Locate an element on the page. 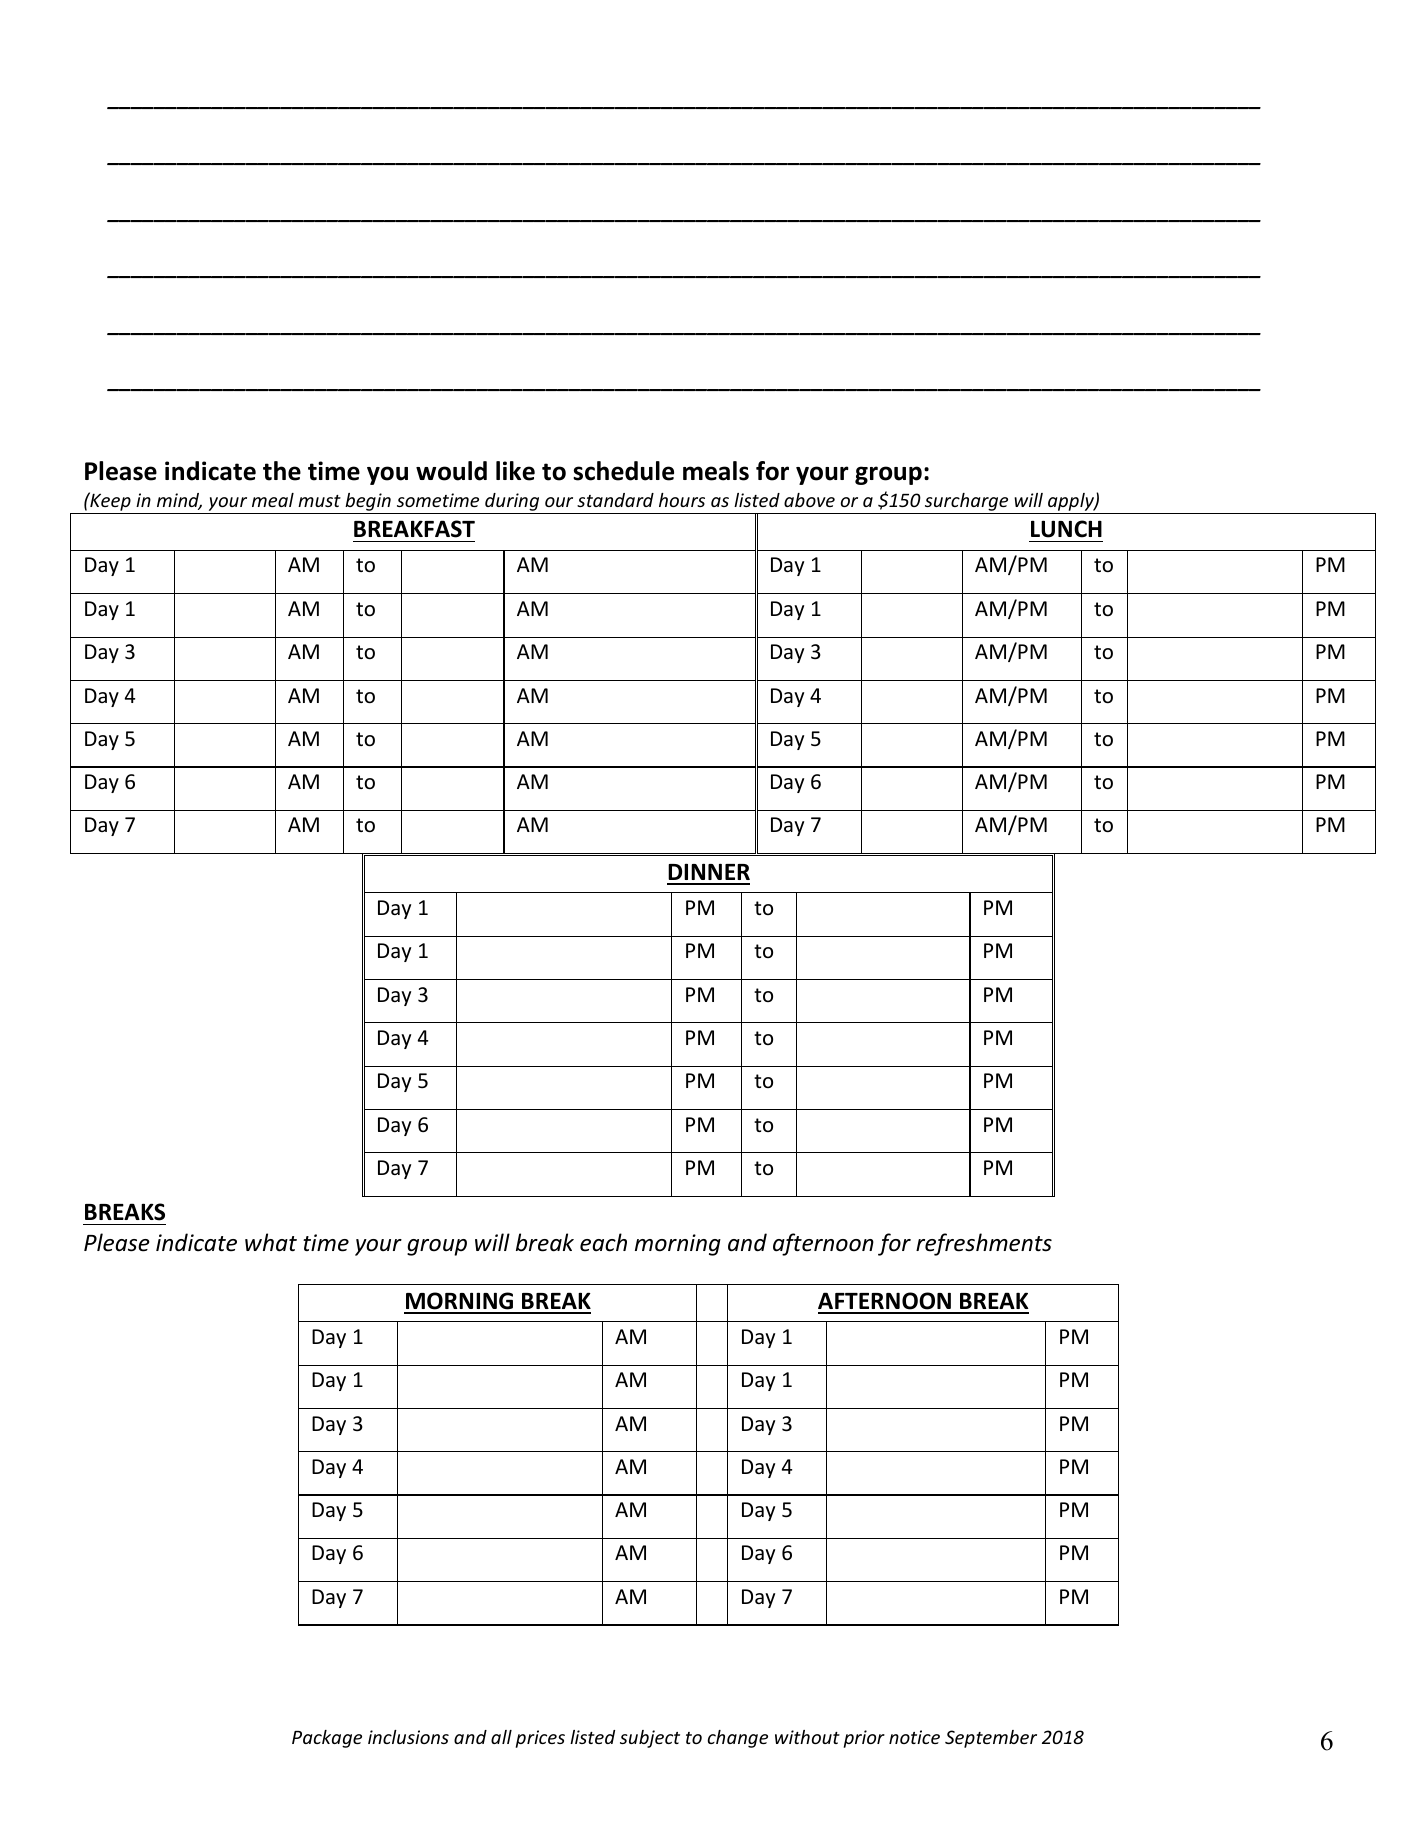 Image resolution: width=1417 pixels, height=1834 pixels. standard is located at coordinates (615, 500).
